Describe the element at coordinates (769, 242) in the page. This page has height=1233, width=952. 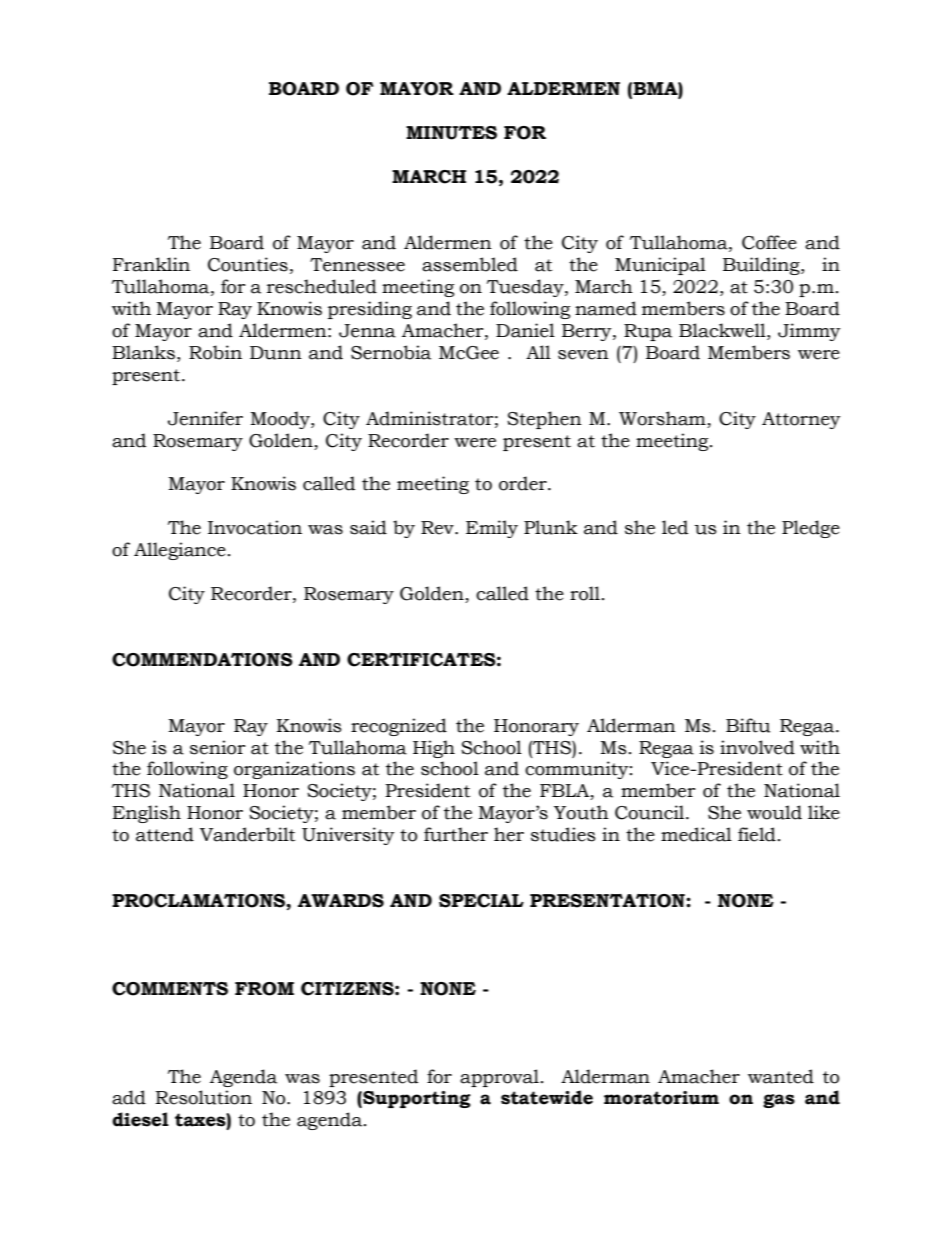
I see `Coffee` at that location.
